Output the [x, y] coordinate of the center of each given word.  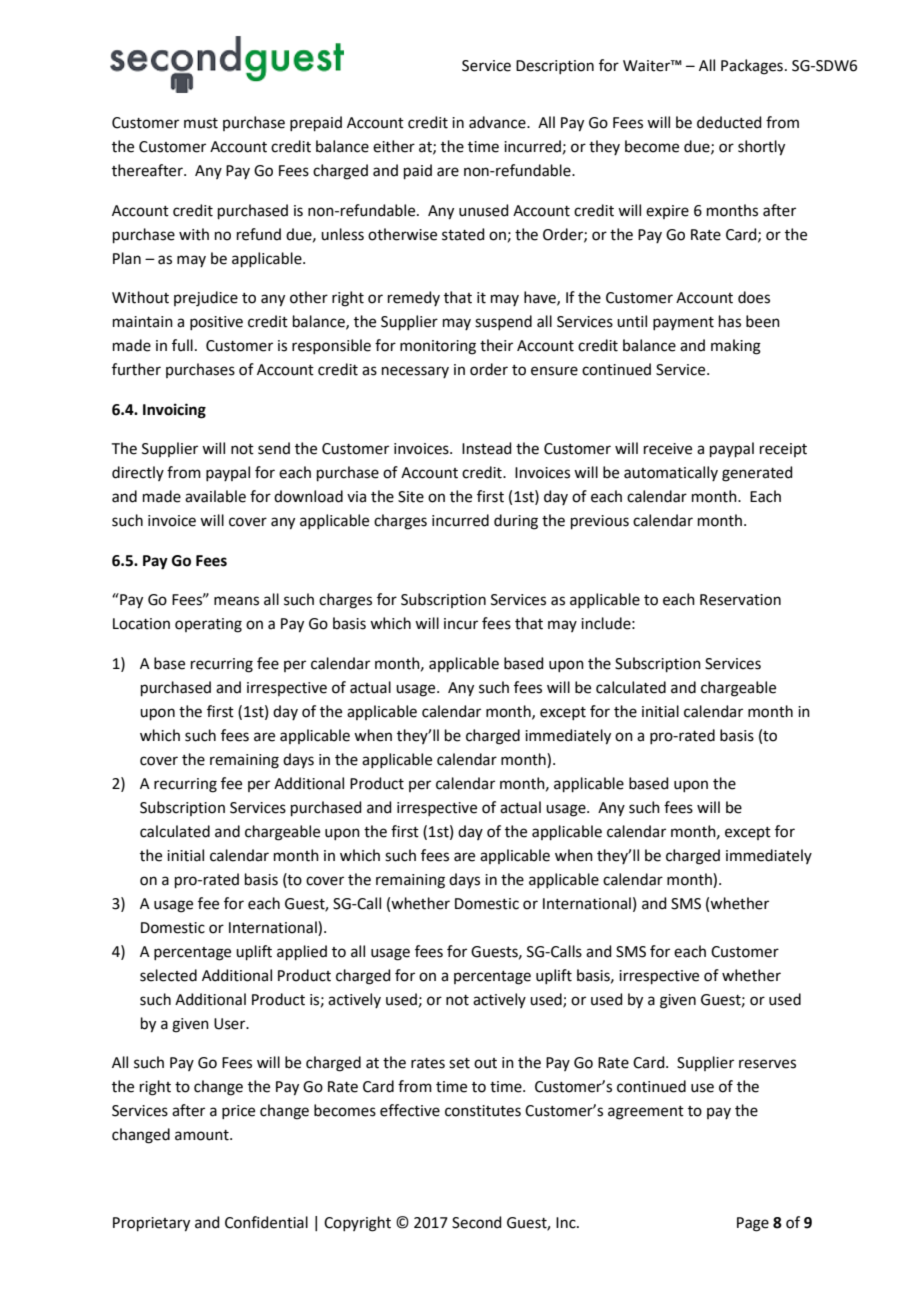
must [201, 123]
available [215, 496]
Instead [487, 448]
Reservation [740, 600]
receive [668, 449]
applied [302, 952]
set [459, 1063]
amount [203, 1135]
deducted [729, 122]
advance [498, 122]
